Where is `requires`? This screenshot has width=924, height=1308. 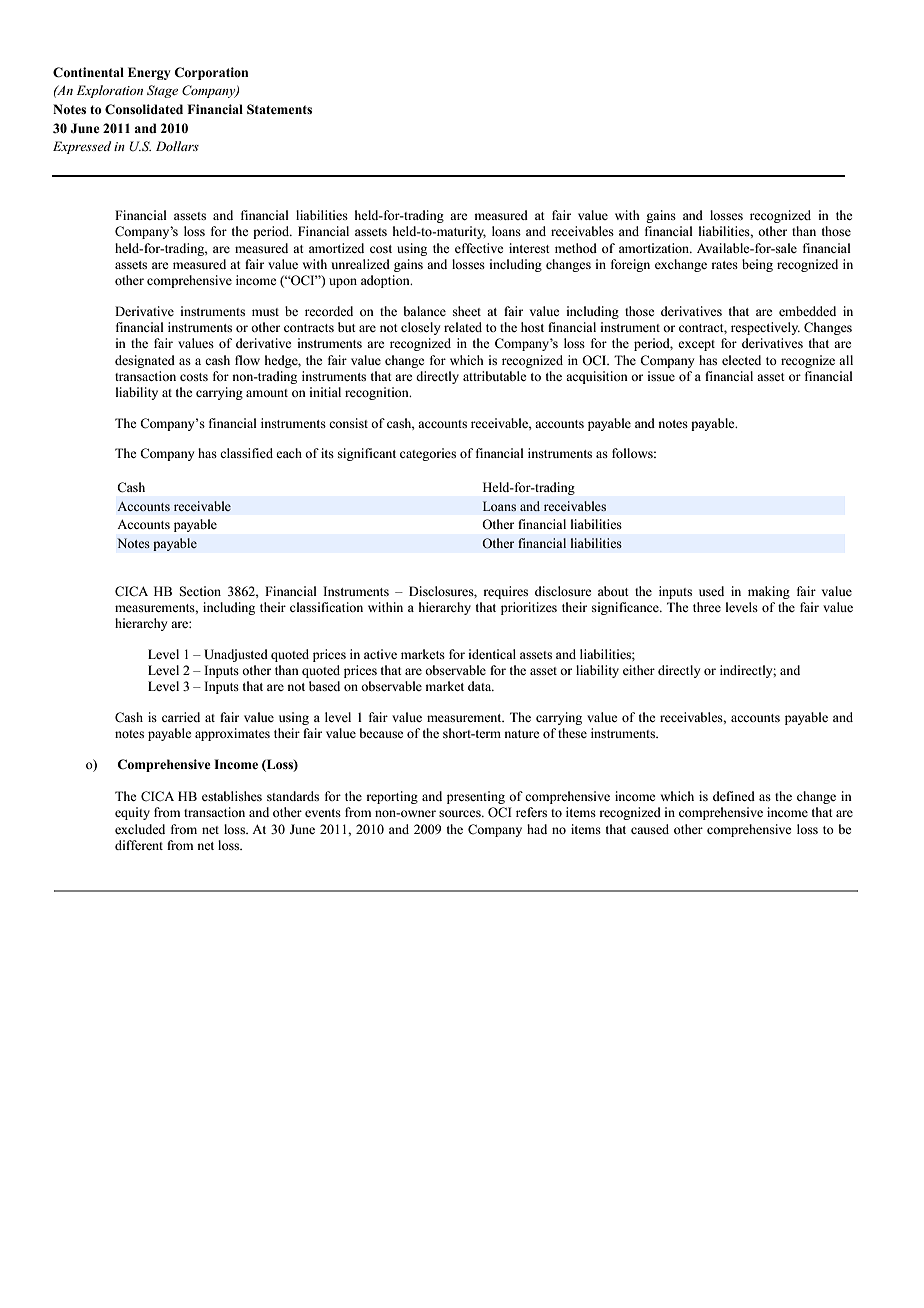 requires is located at coordinates (505, 592).
